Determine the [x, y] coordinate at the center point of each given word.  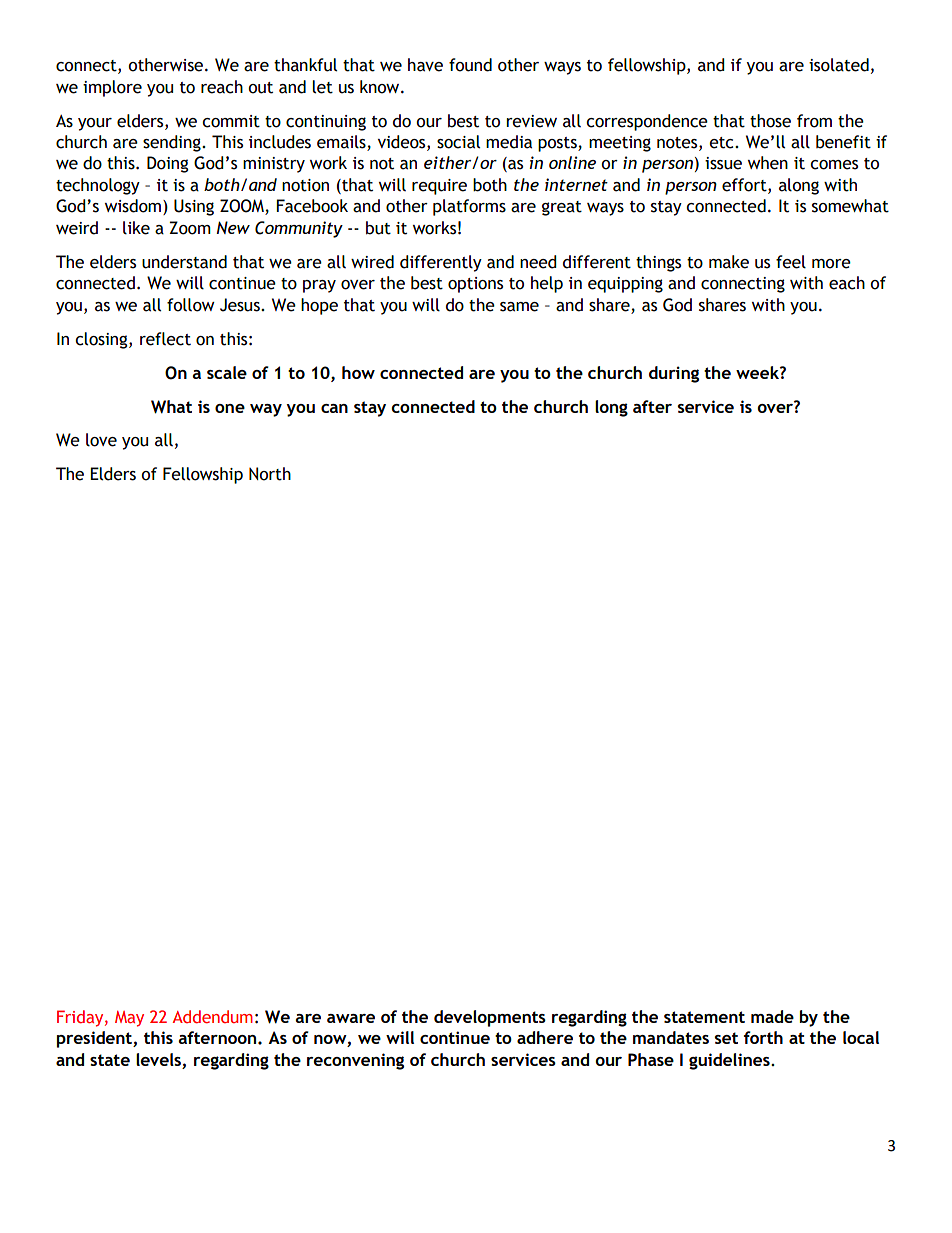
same [519, 307]
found [470, 65]
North [270, 474]
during [674, 374]
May [129, 1019]
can [334, 408]
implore [112, 88]
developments [490, 1018]
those [770, 121]
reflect [165, 339]
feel [791, 262]
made [772, 1016]
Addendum [212, 1016]
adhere [545, 1037]
